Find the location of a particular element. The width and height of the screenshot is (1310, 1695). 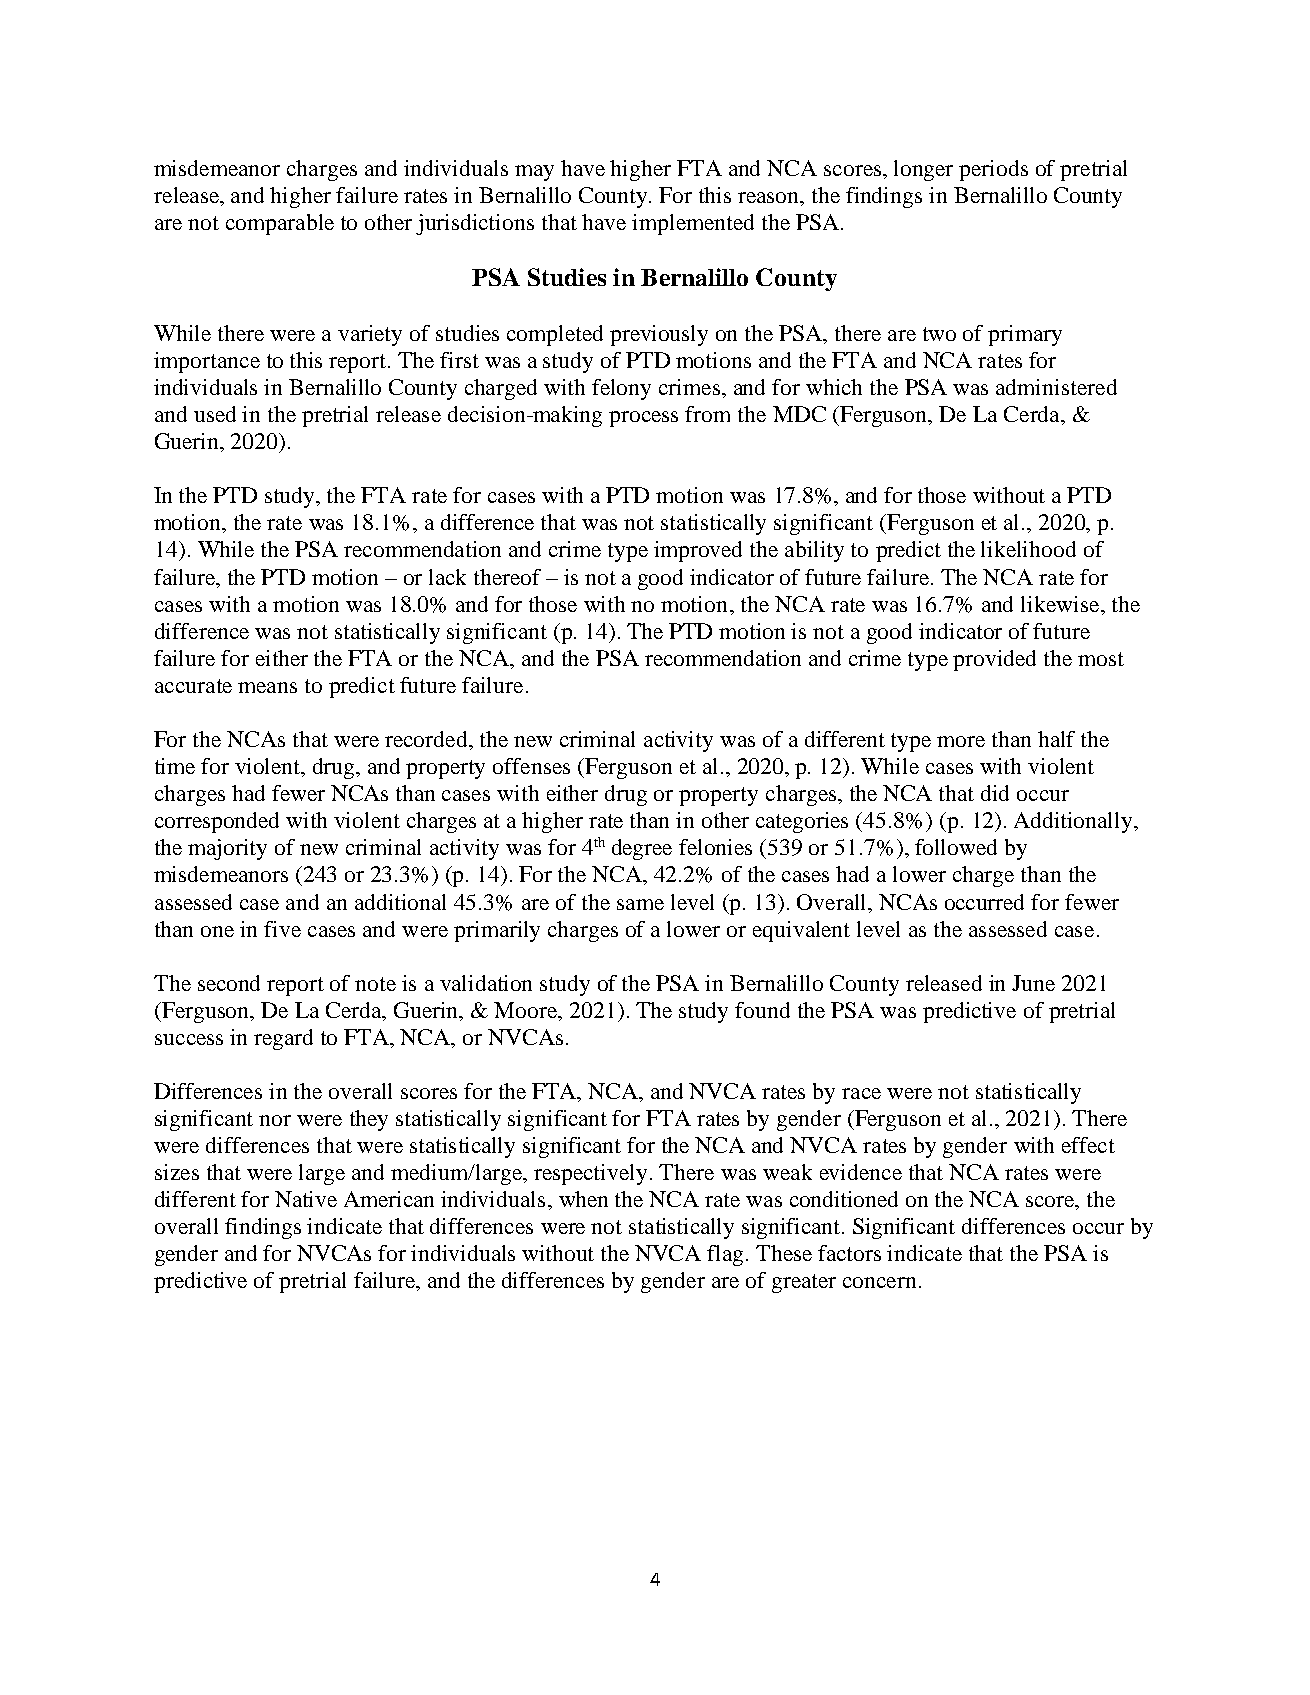

lack is located at coordinates (447, 577).
